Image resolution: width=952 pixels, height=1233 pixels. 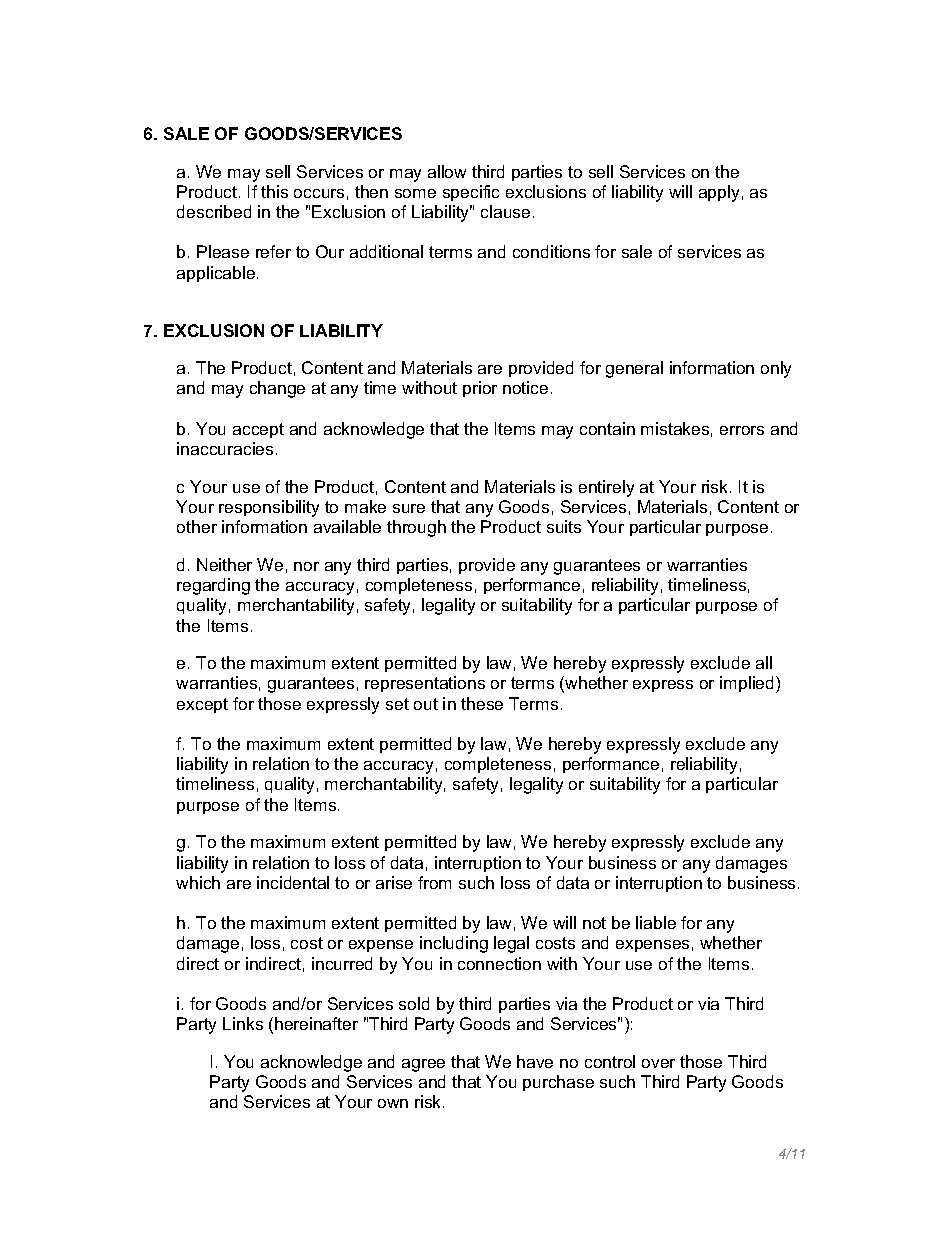 I want to click on over, so click(x=658, y=1063).
